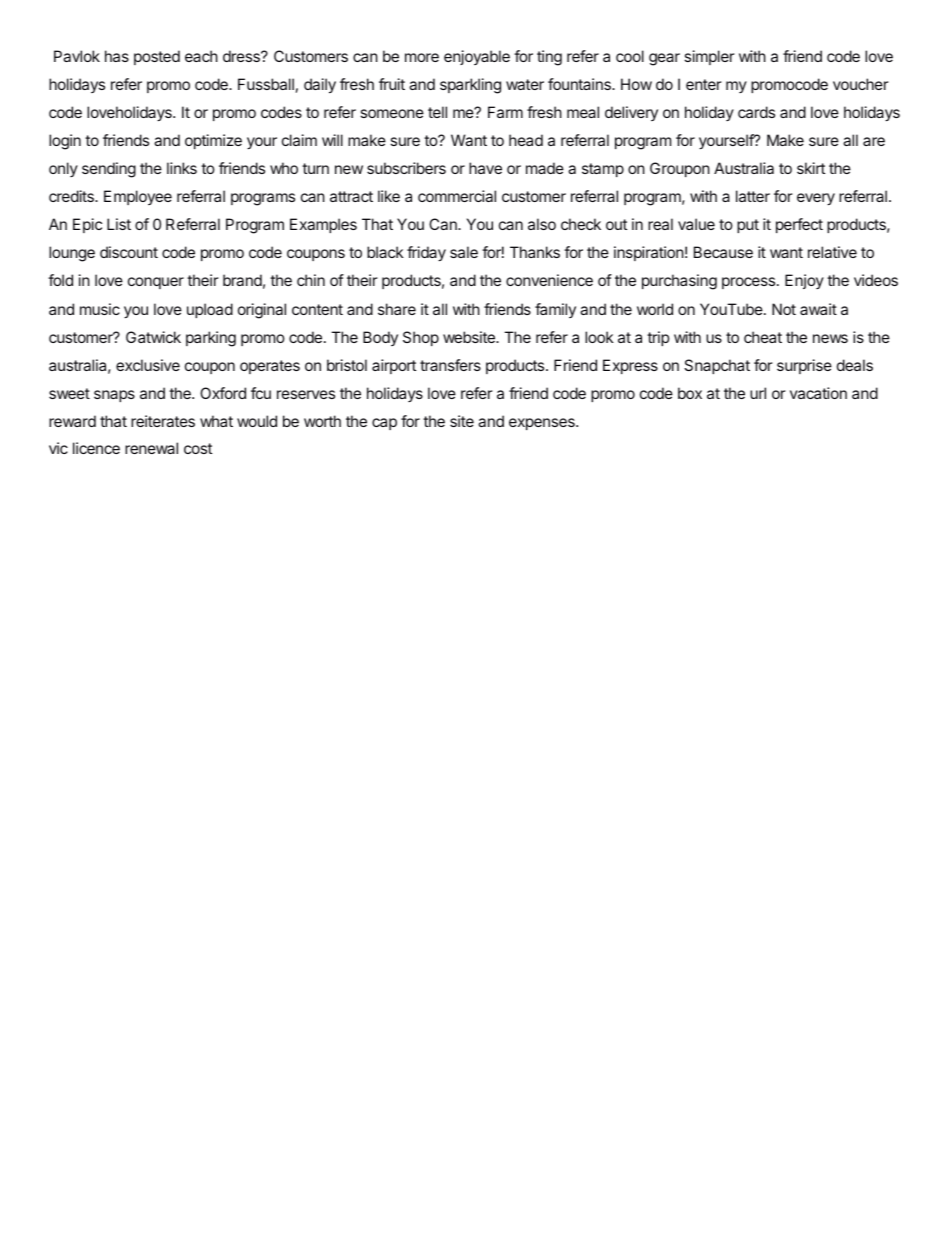 This screenshot has height=1233, width=952. What do you see at coordinates (210, 310) in the screenshot?
I see `upload` at bounding box center [210, 310].
